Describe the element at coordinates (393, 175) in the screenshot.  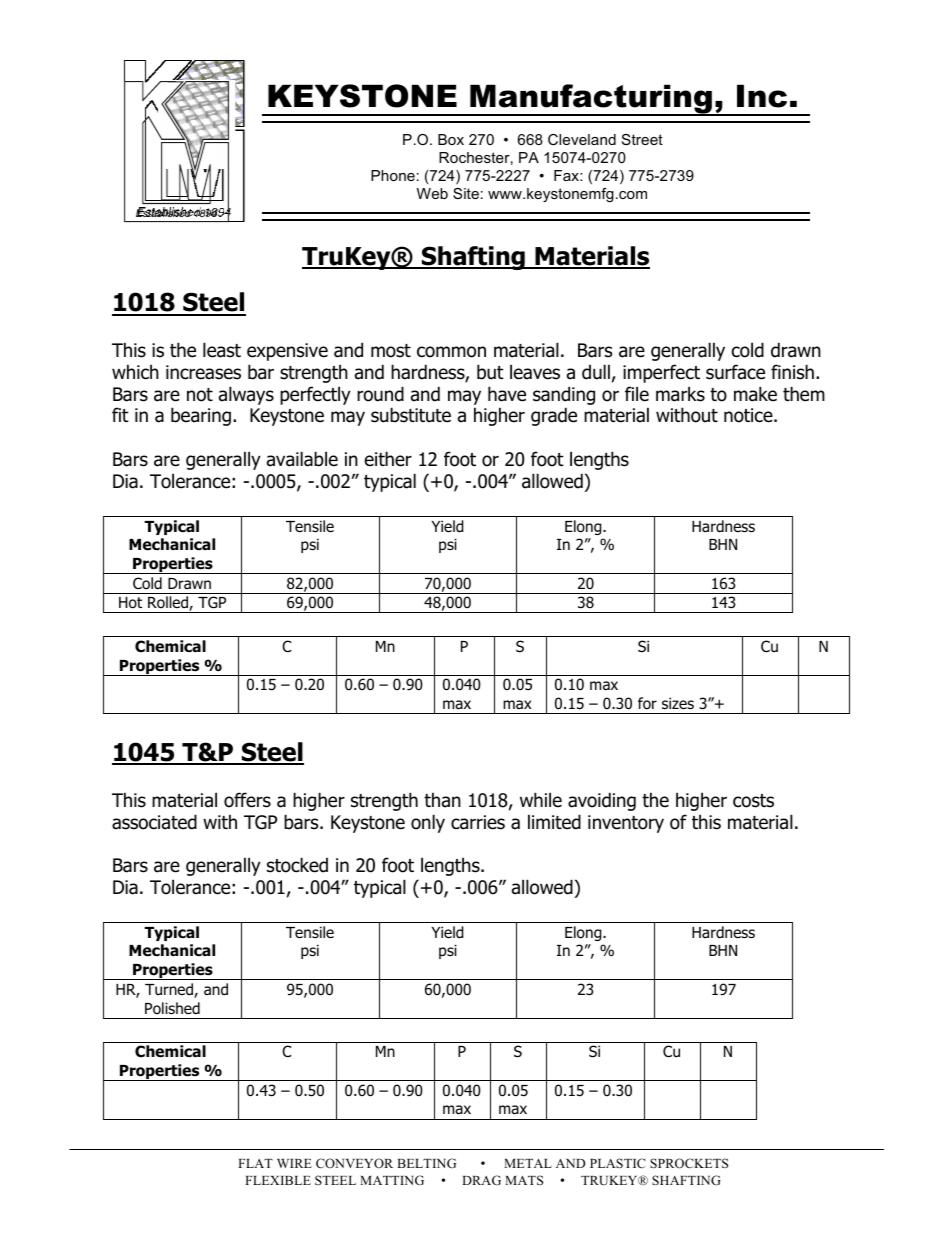
I see `Phone` at that location.
